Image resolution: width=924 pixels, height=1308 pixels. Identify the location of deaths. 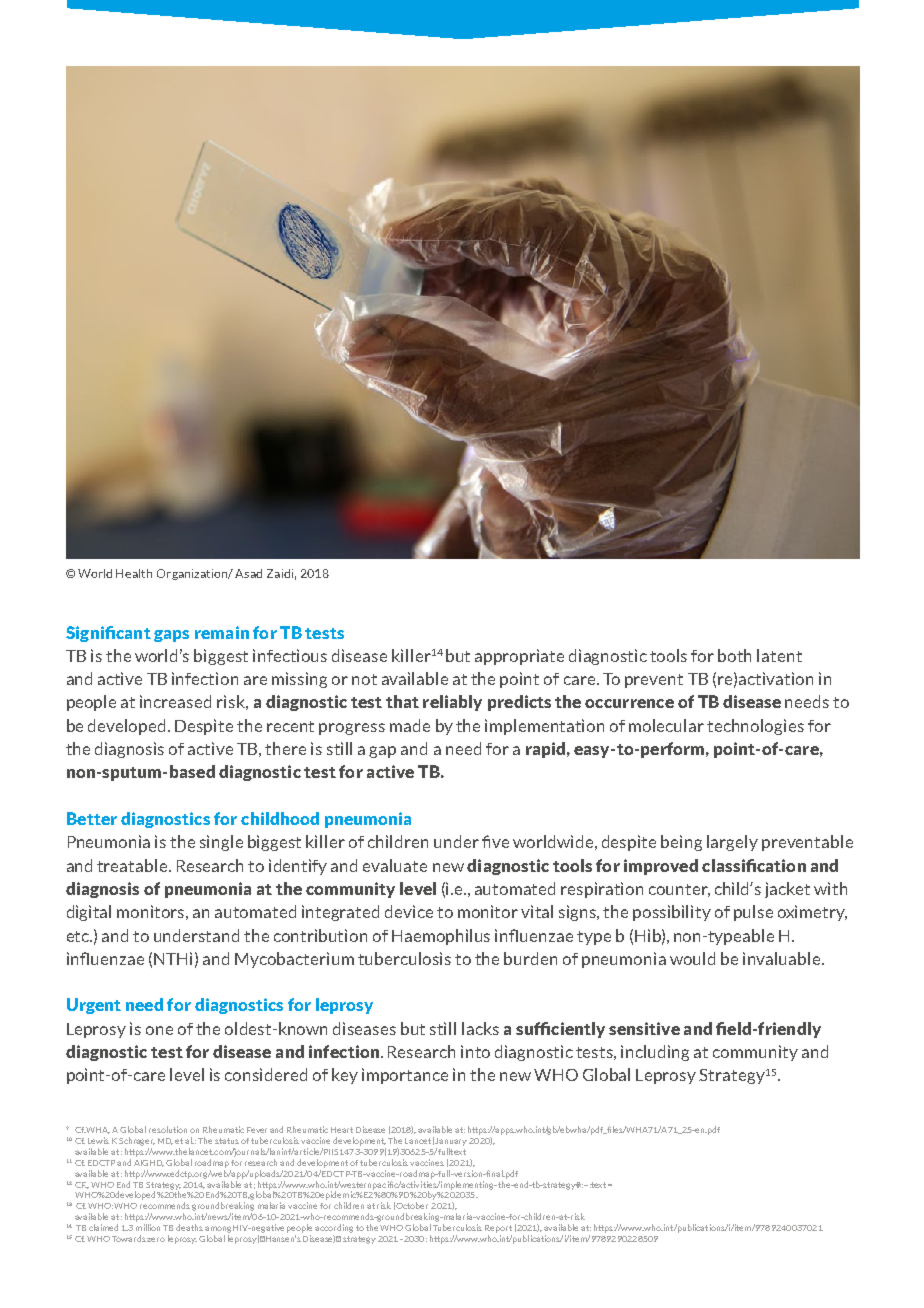
(189, 1227).
